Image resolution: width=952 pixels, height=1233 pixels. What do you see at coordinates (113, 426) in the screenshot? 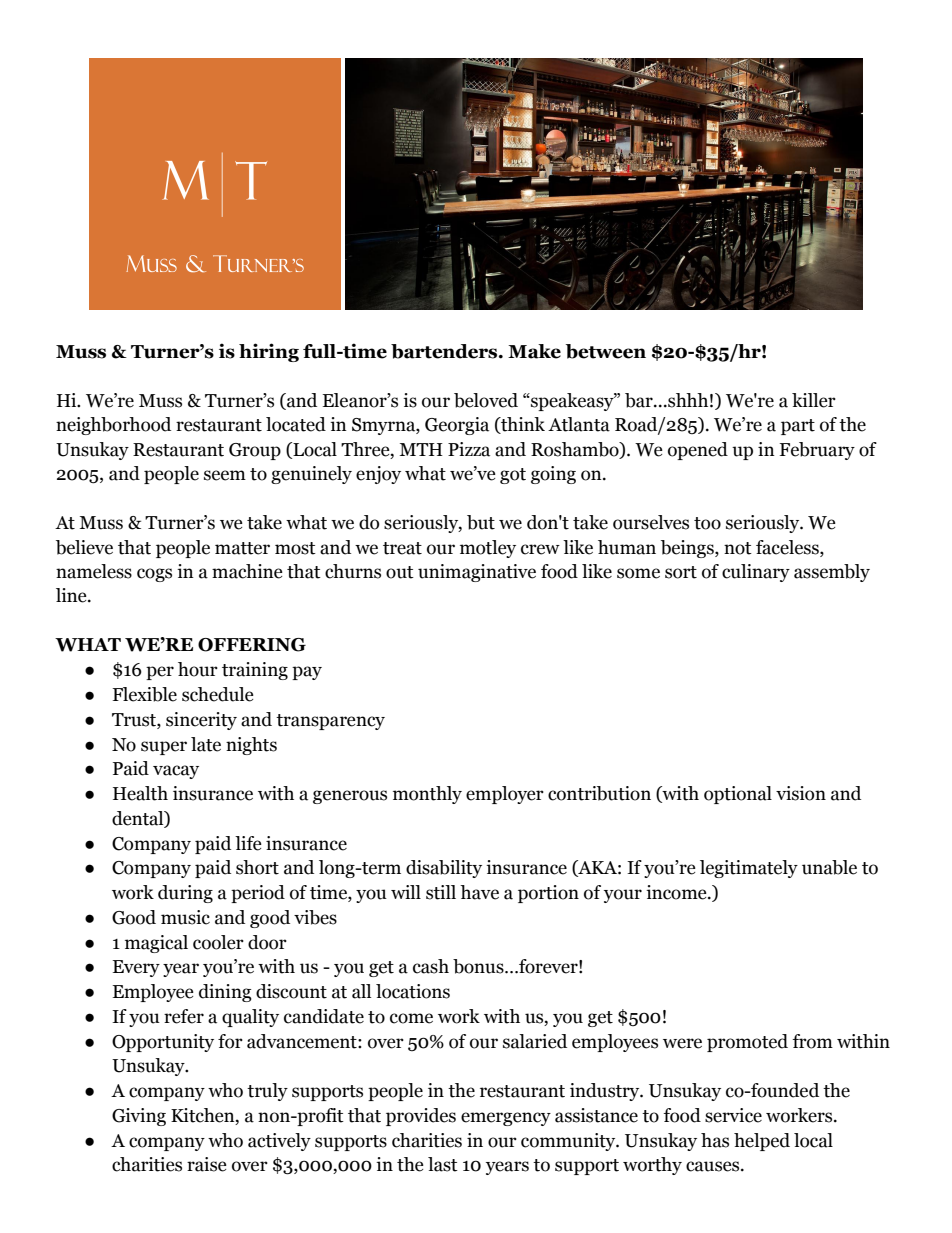
I see `neighborhood` at bounding box center [113, 426].
